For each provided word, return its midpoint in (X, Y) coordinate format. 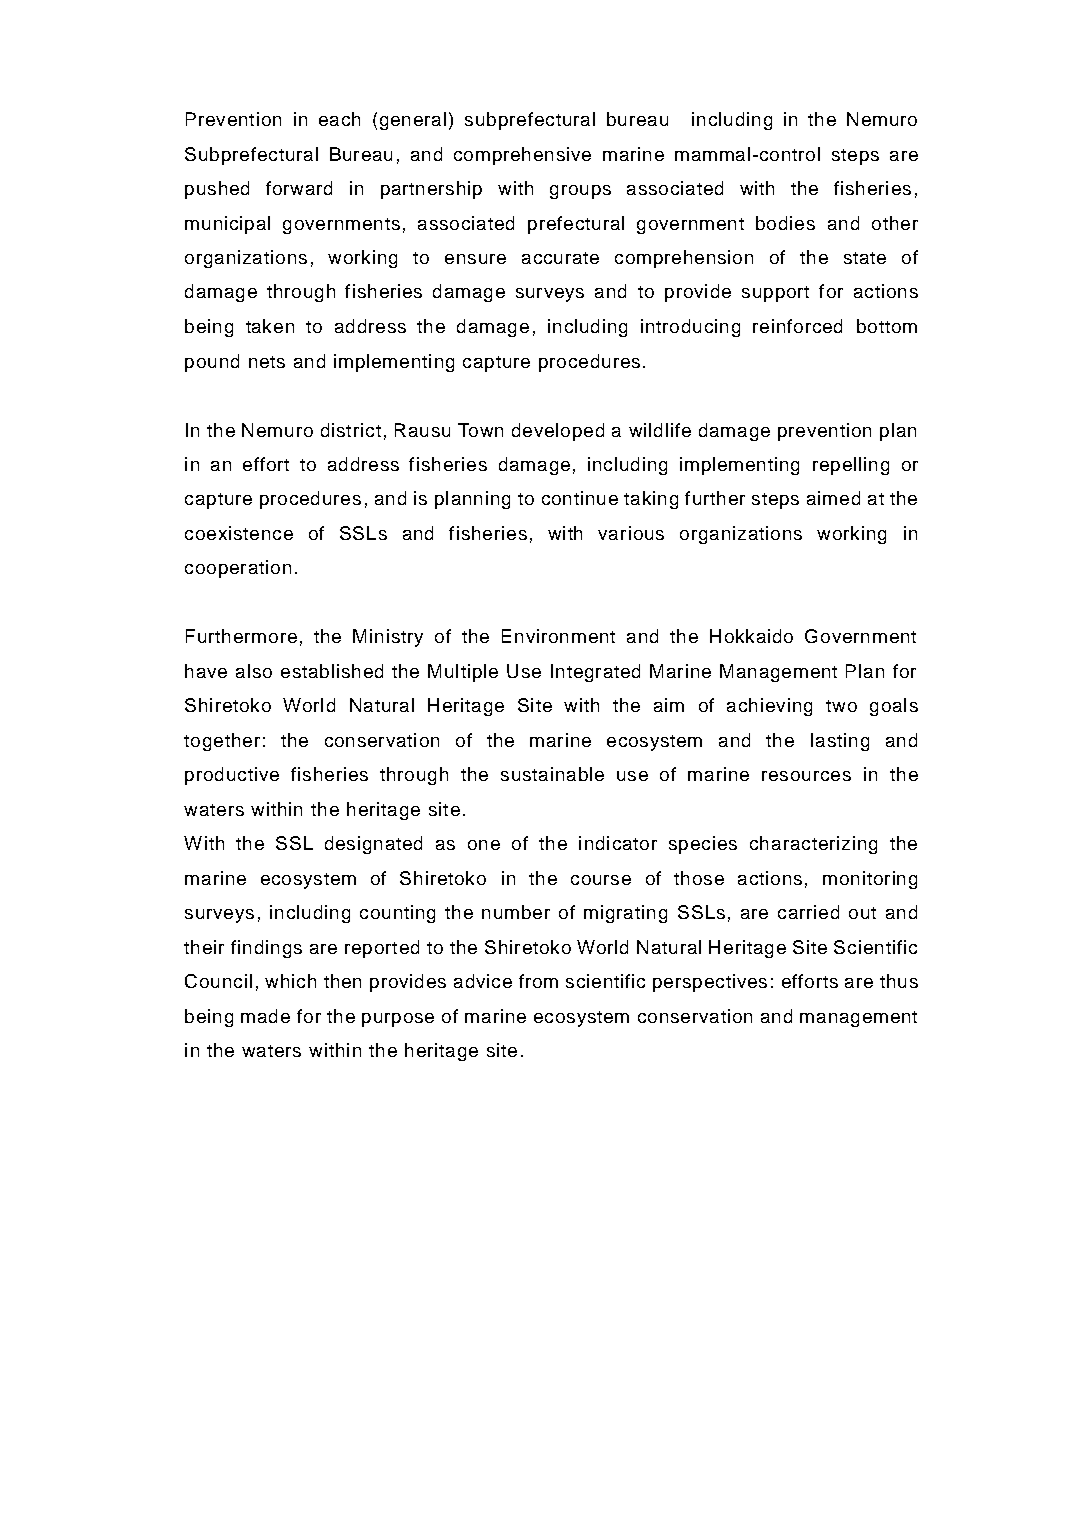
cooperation (238, 569)
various (631, 533)
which (290, 981)
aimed (833, 498)
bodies (785, 223)
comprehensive (522, 156)
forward (299, 188)
